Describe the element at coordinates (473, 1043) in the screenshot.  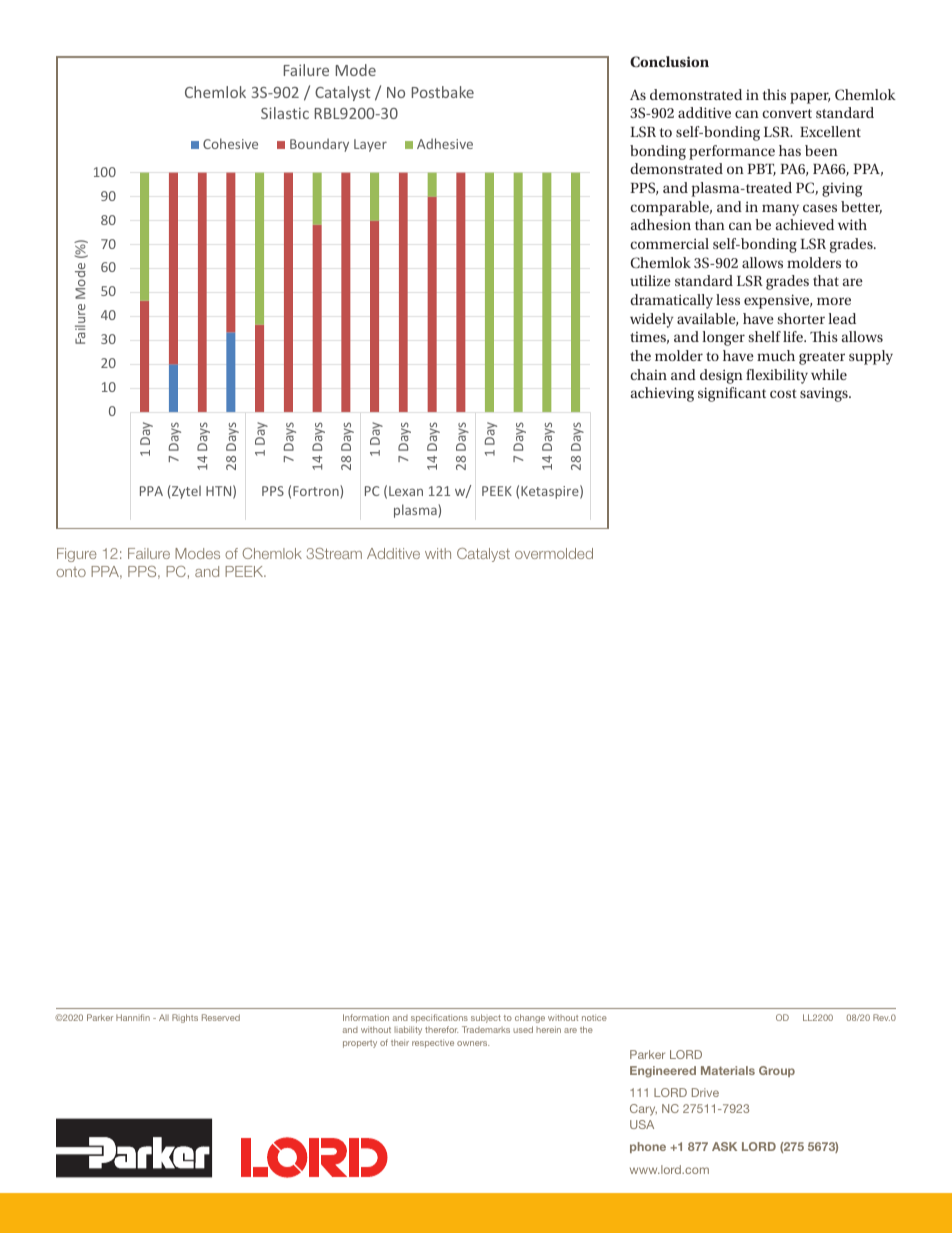
I see `owners` at that location.
